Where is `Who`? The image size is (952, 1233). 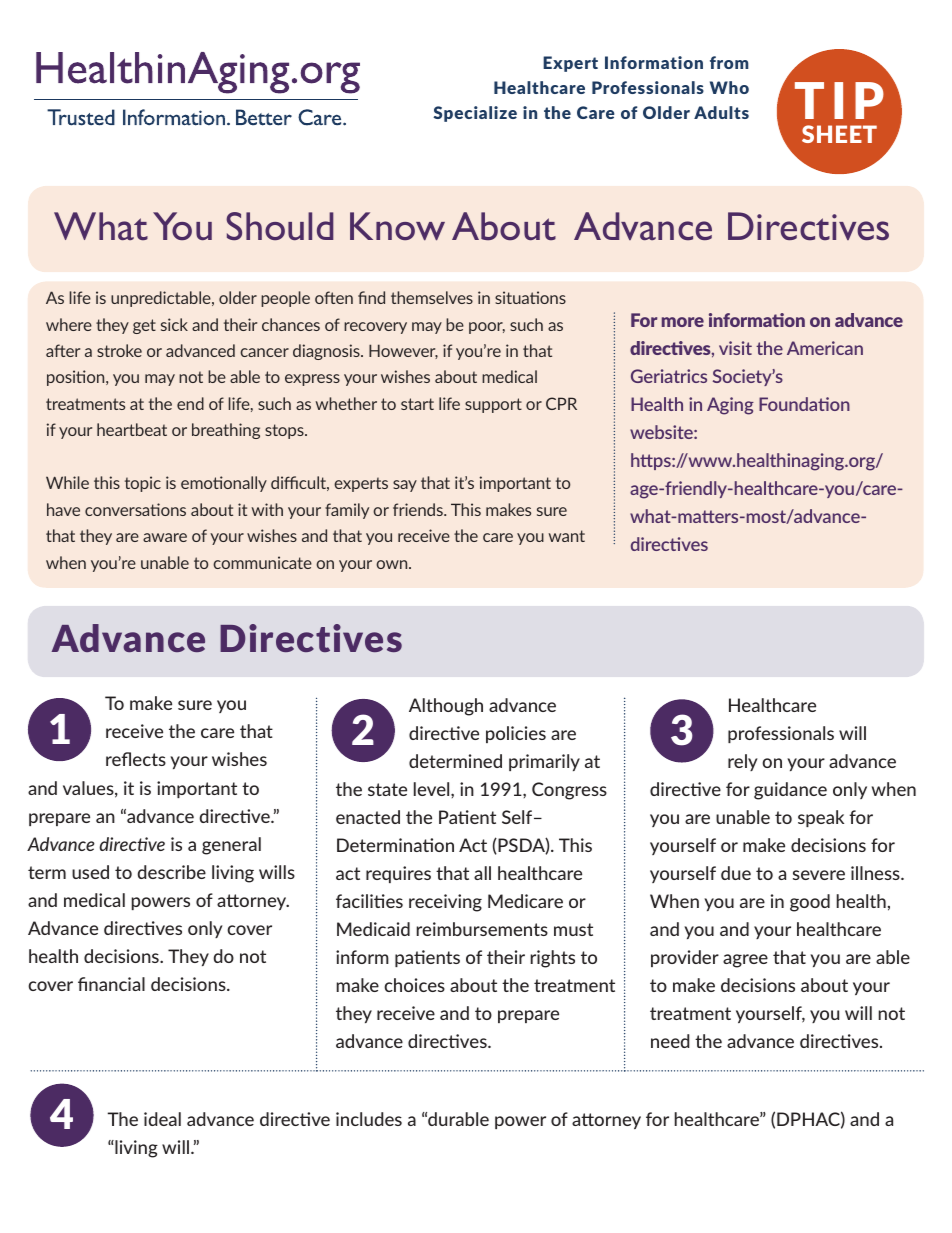 Who is located at coordinates (729, 87).
